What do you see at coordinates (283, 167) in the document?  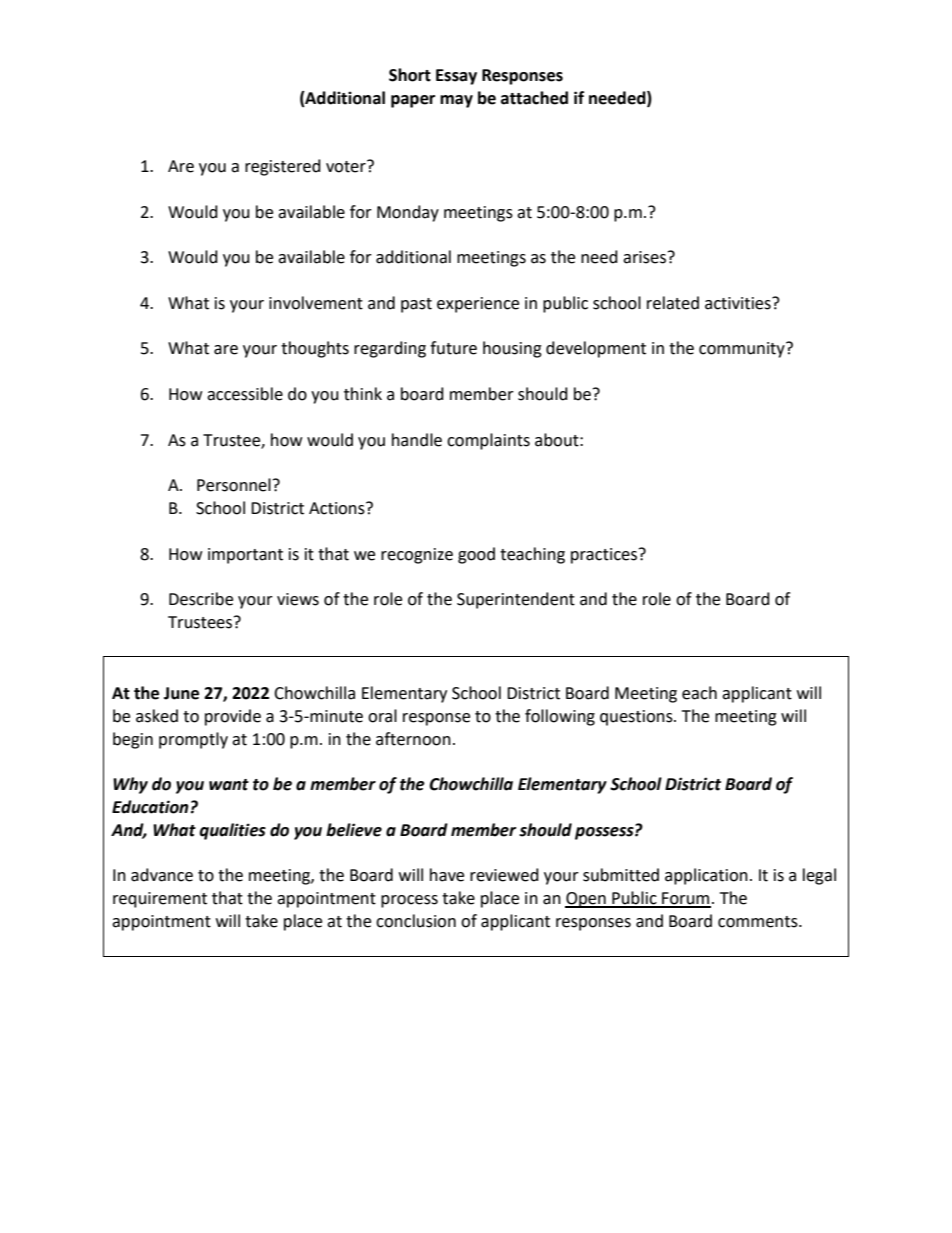 I see `registered` at bounding box center [283, 167].
